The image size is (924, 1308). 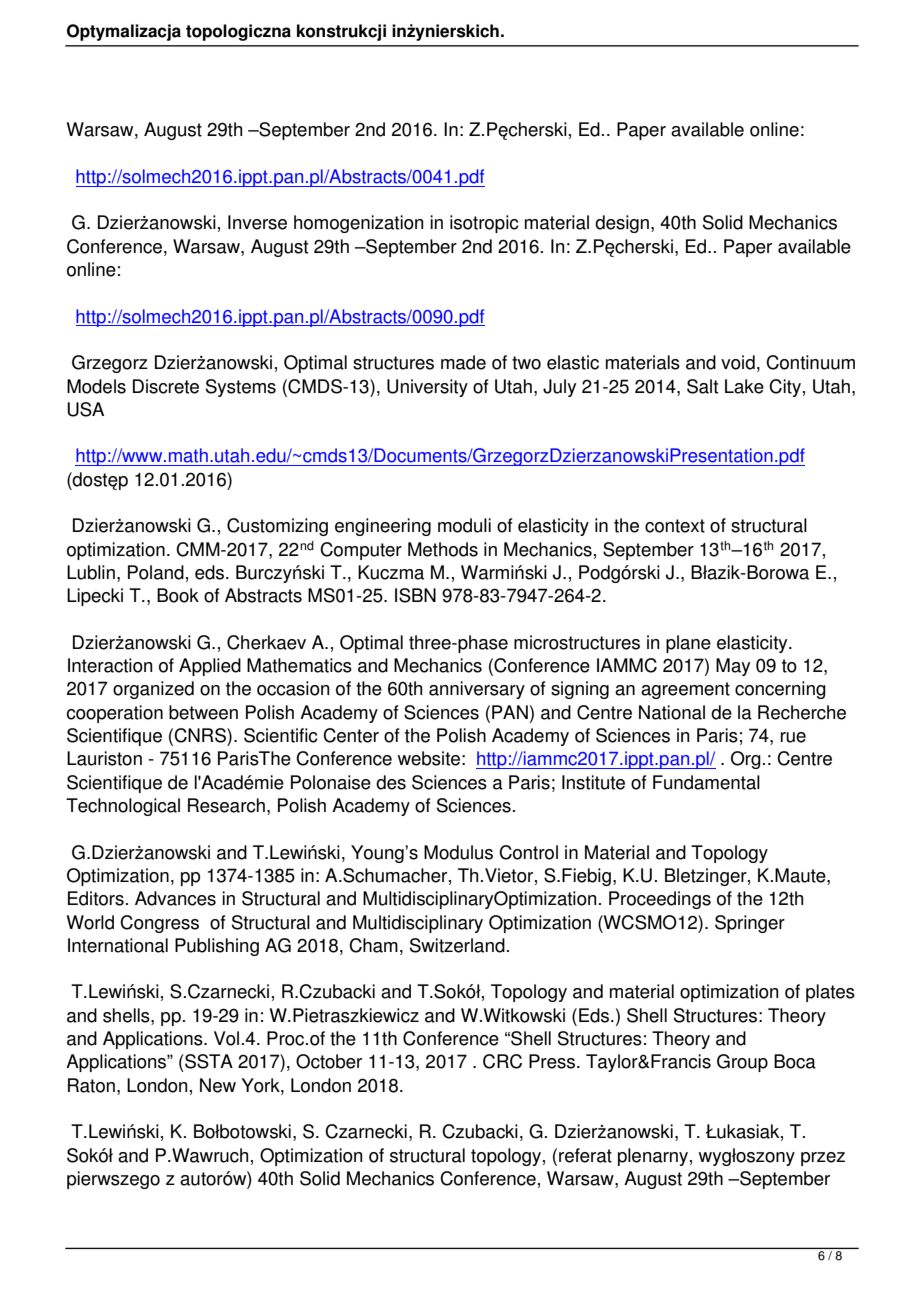 I want to click on Group, so click(x=742, y=1063).
